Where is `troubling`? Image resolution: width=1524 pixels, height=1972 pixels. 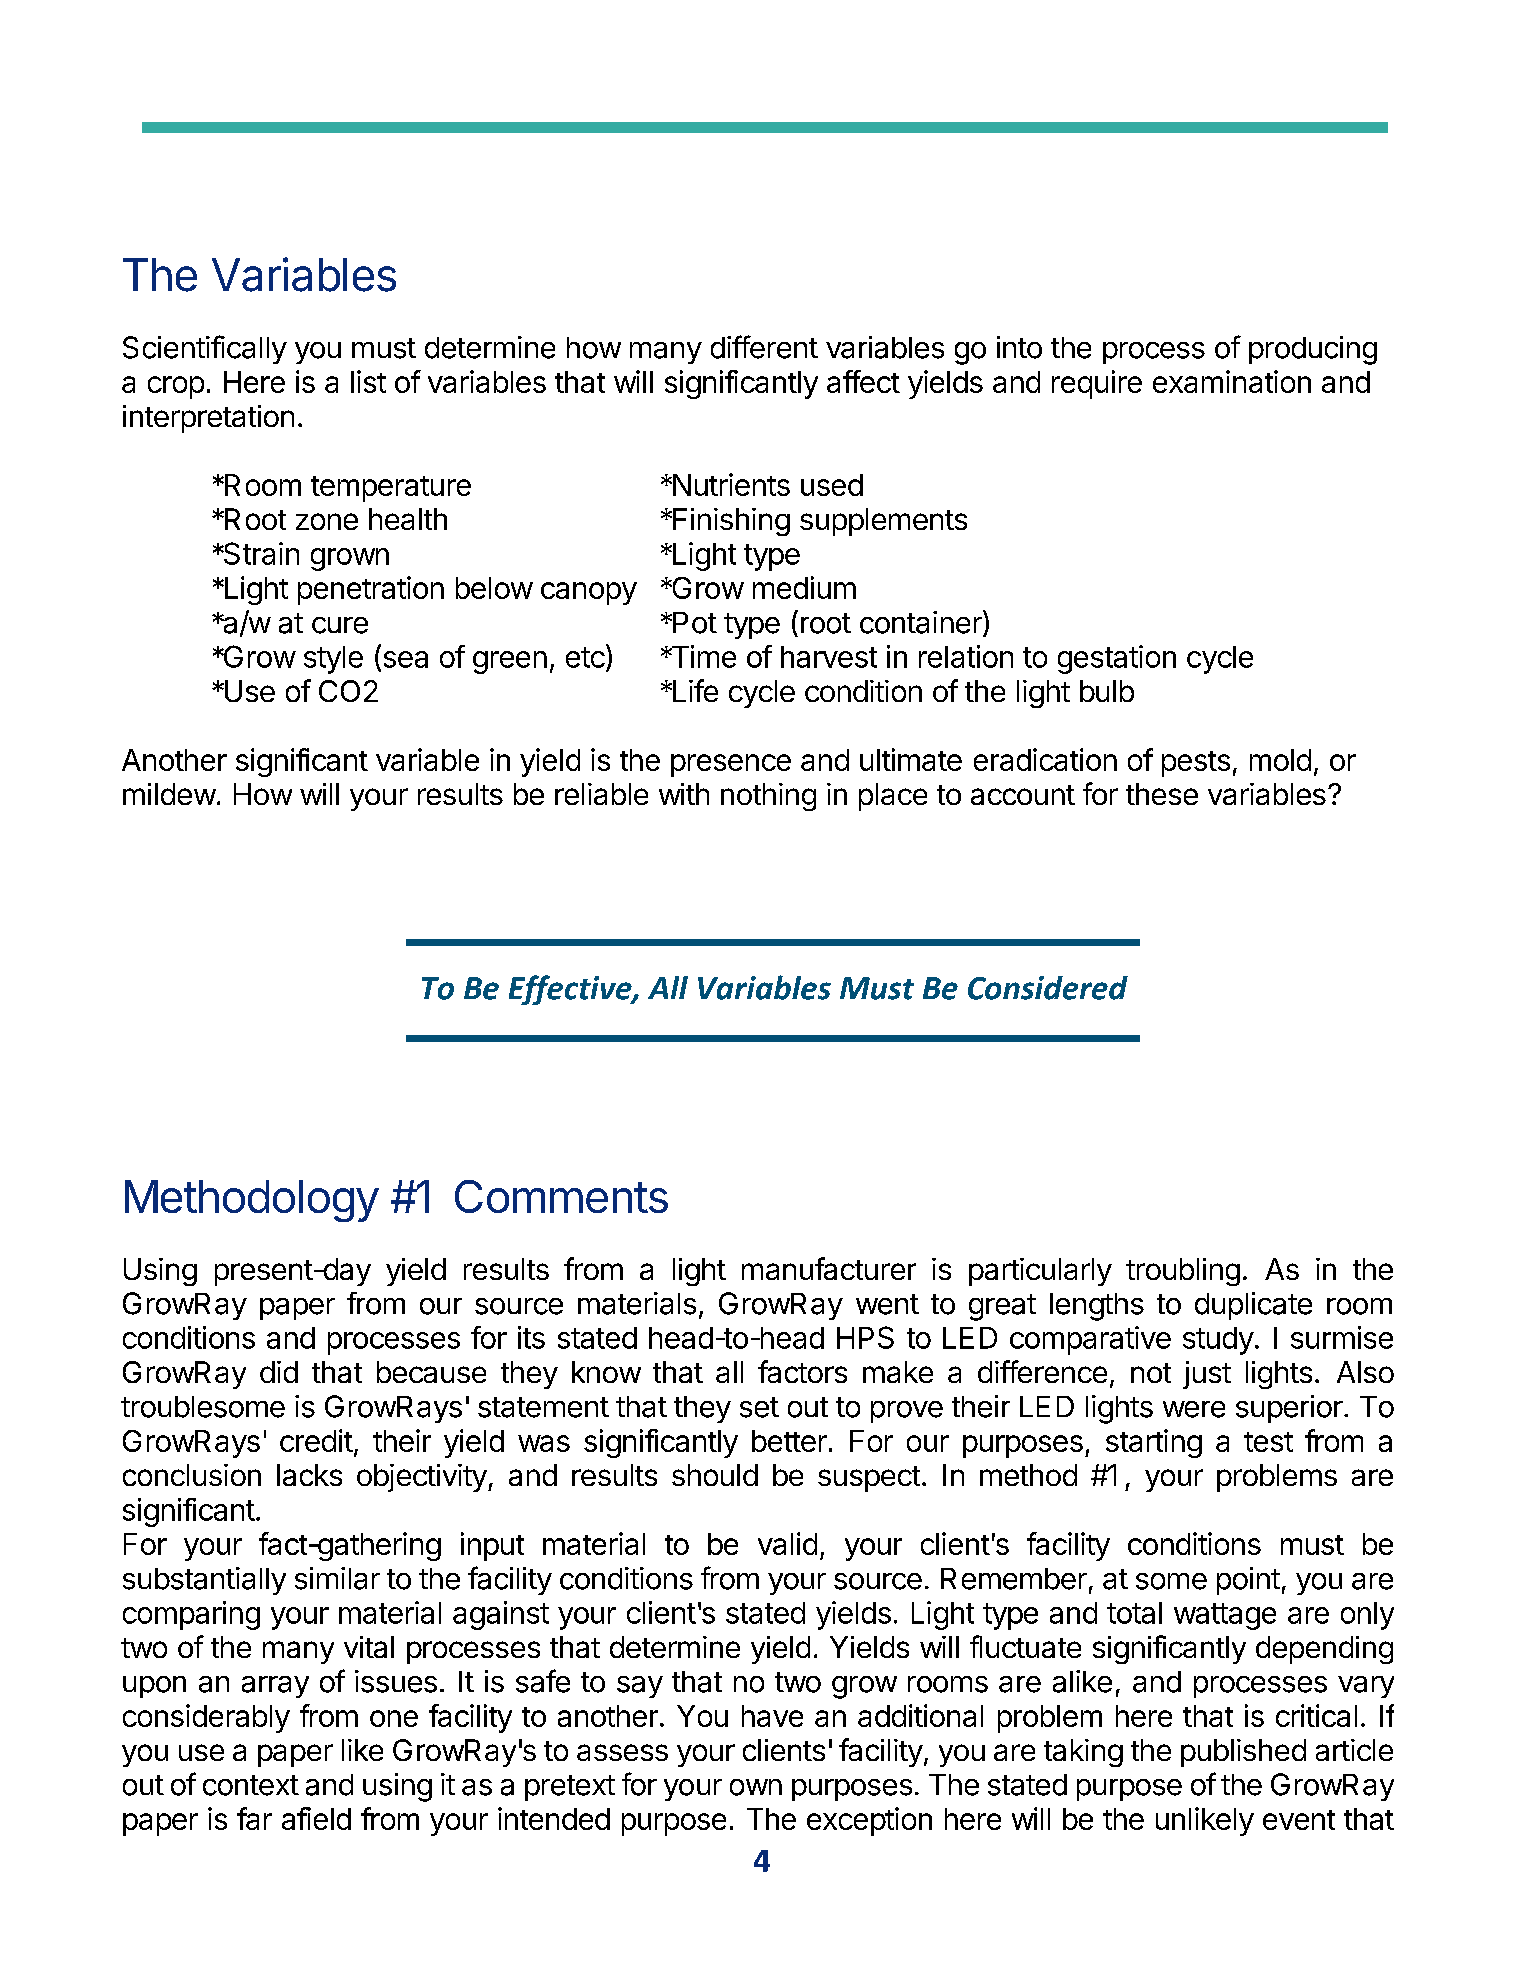 troubling is located at coordinates (1183, 1272).
